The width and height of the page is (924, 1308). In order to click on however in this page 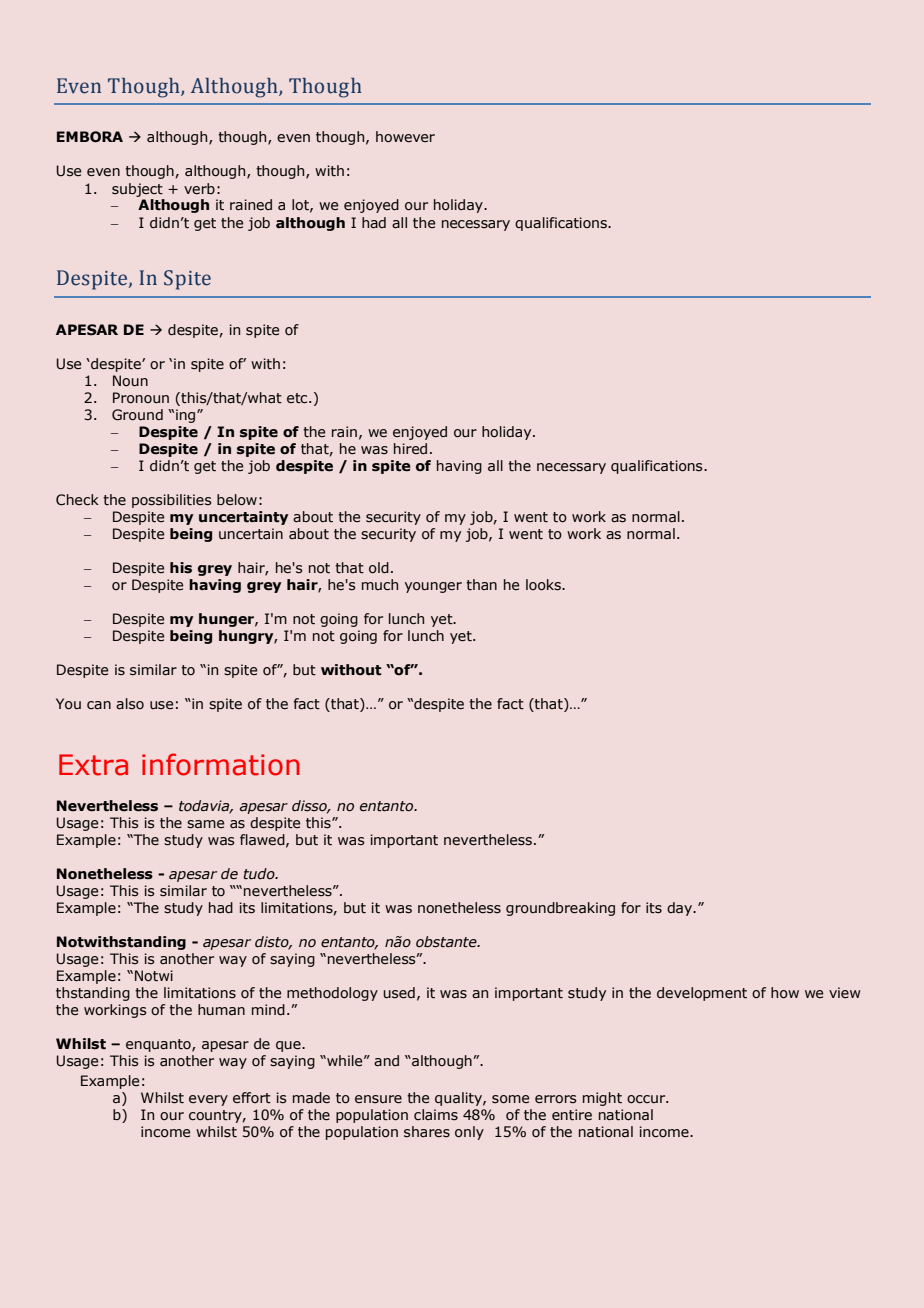, I will do `click(405, 136)`.
